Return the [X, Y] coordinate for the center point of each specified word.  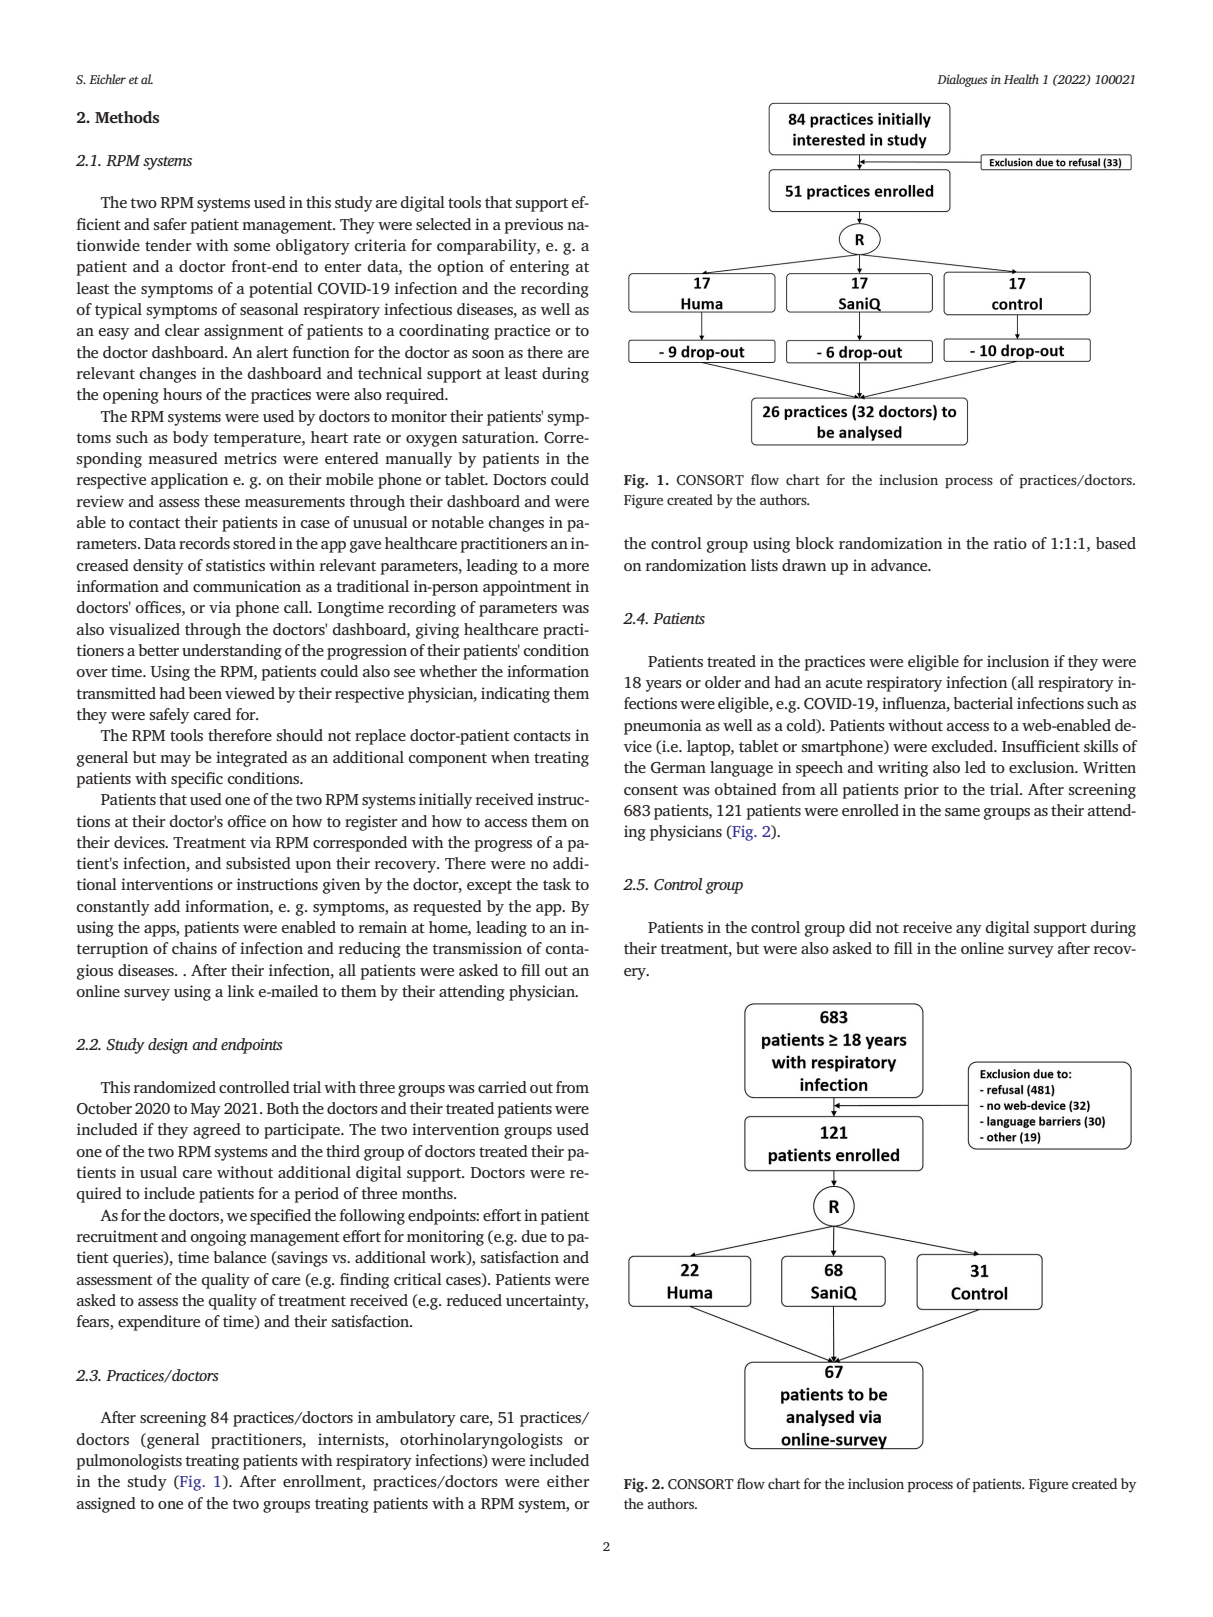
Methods [127, 117]
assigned [106, 1505]
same [962, 812]
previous [534, 226]
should [299, 735]
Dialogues [962, 80]
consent [651, 790]
